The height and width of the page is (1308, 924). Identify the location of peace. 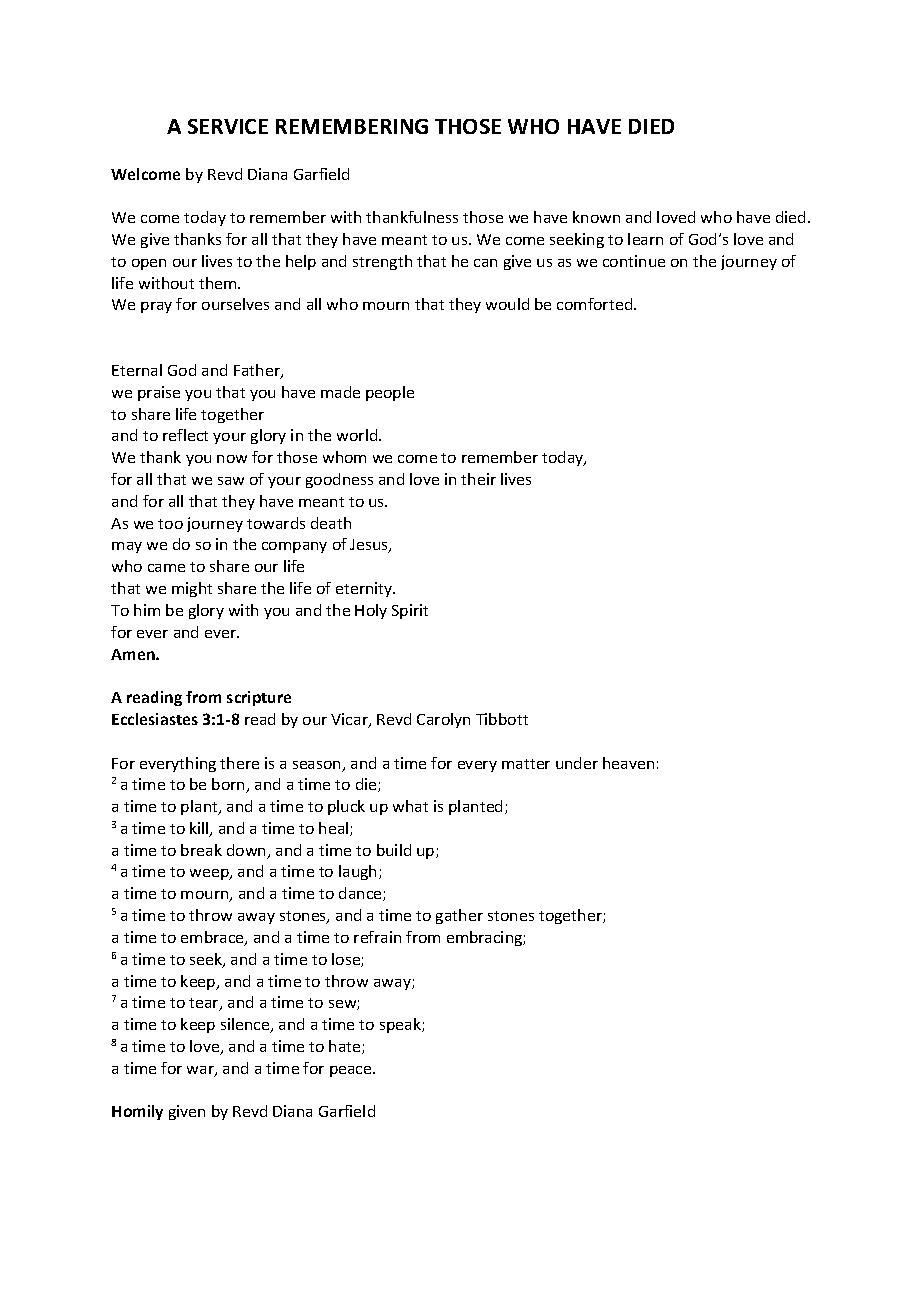
(352, 1071).
